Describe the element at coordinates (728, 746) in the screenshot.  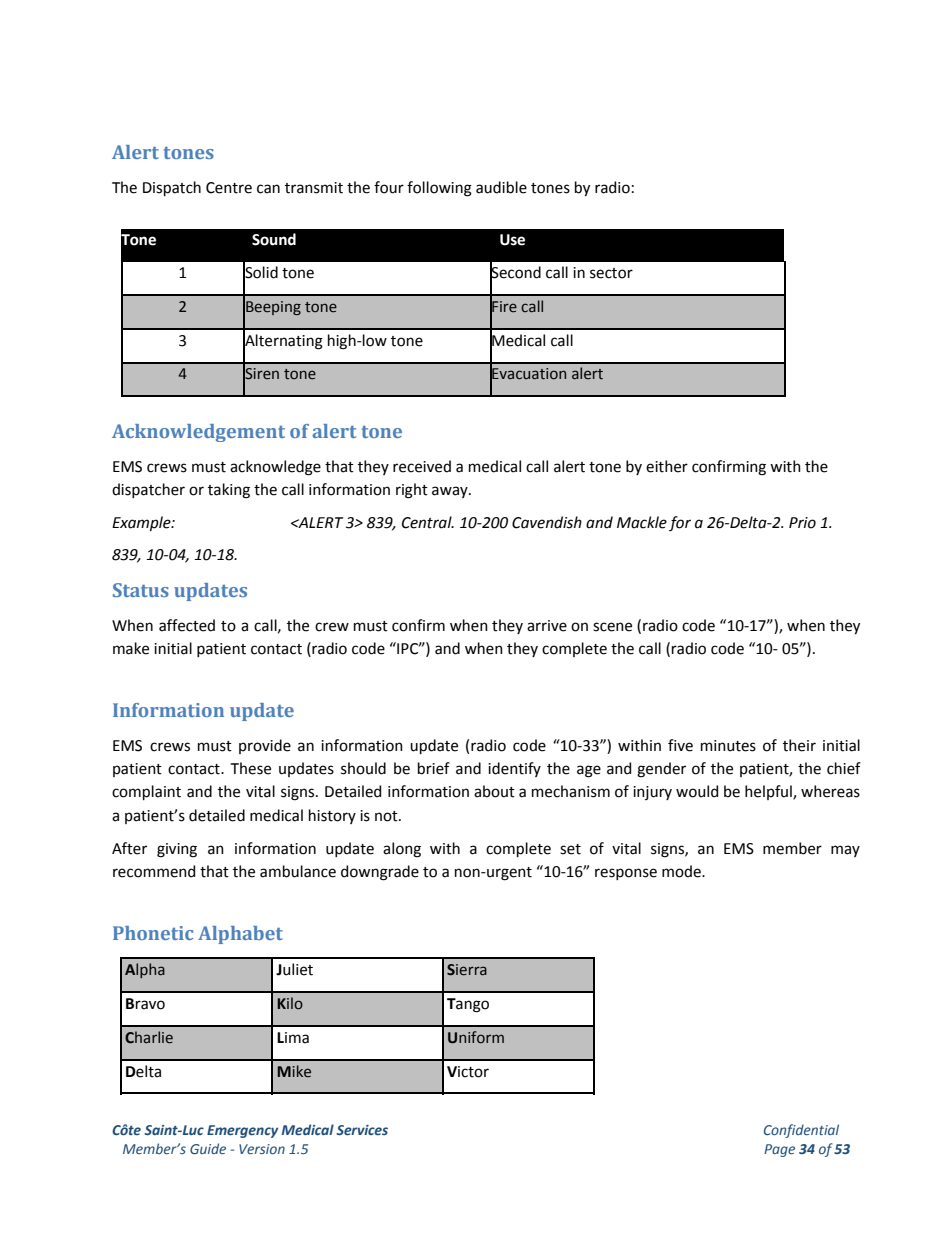
I see `minutes` at that location.
